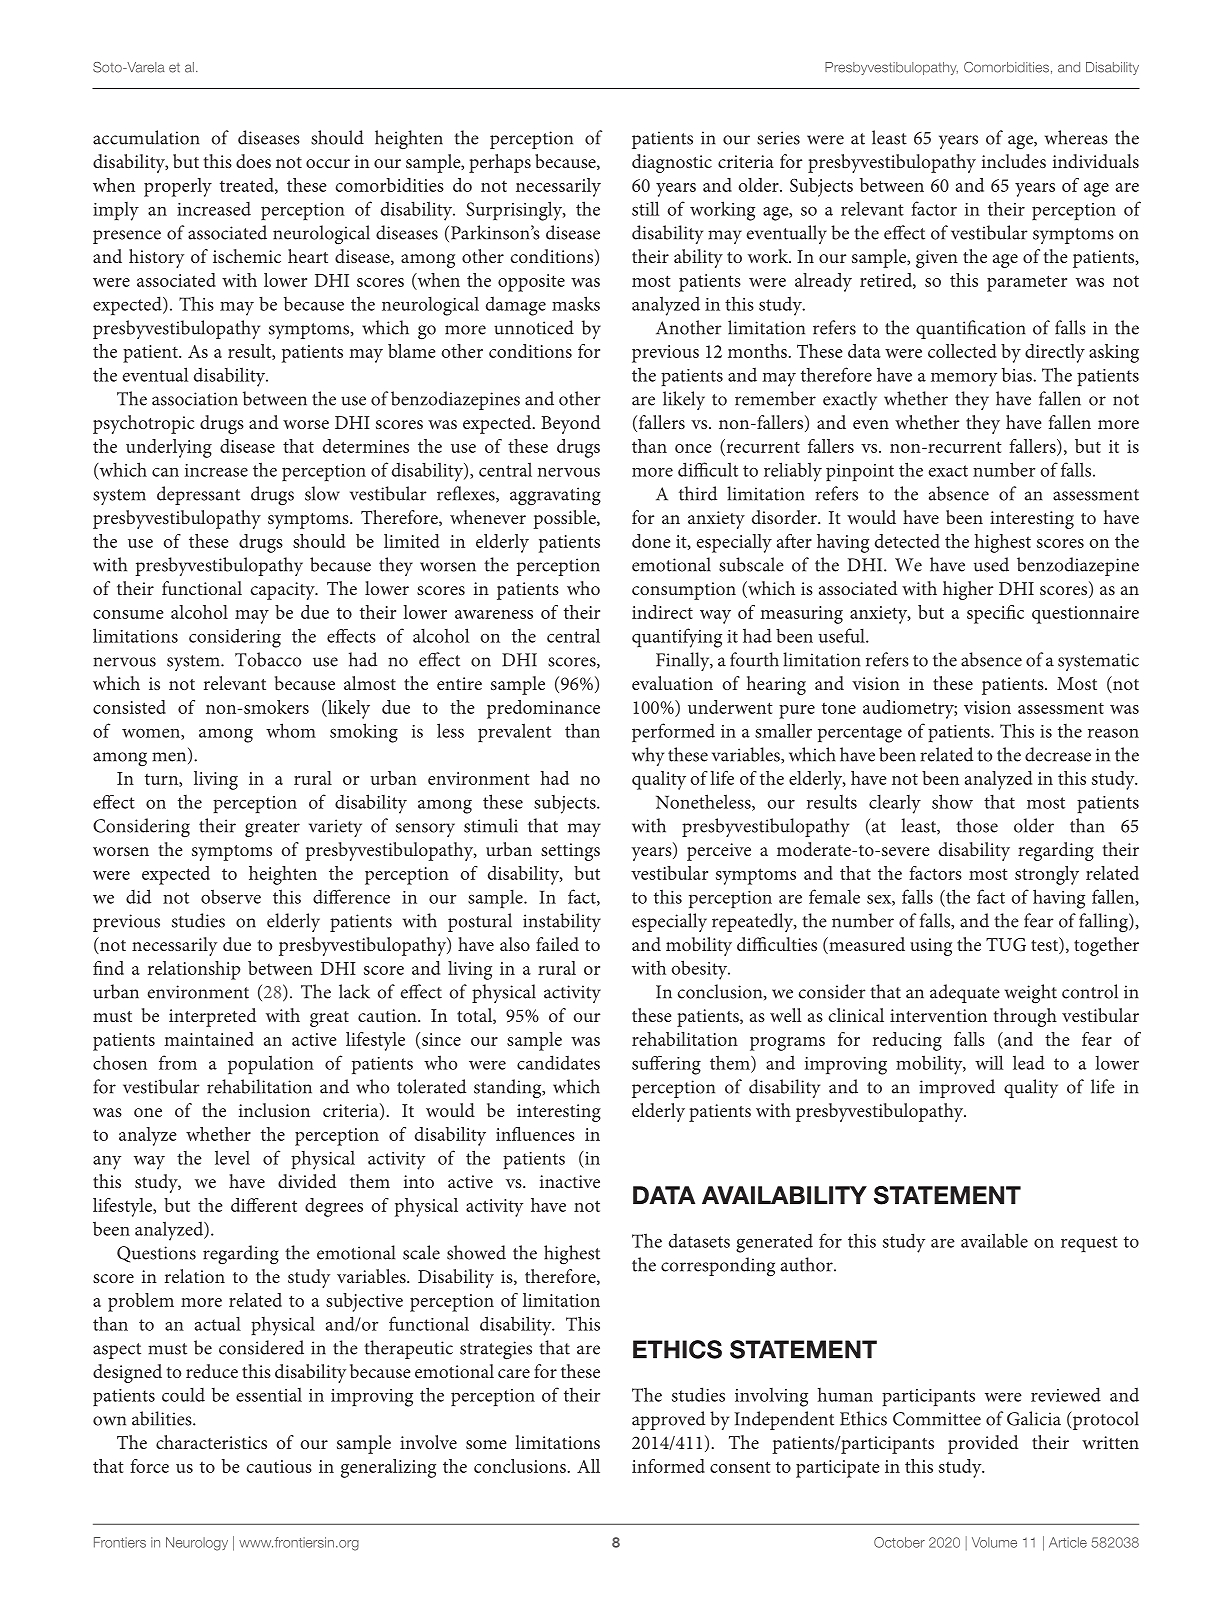  I want to click on Volume, so click(994, 1542).
